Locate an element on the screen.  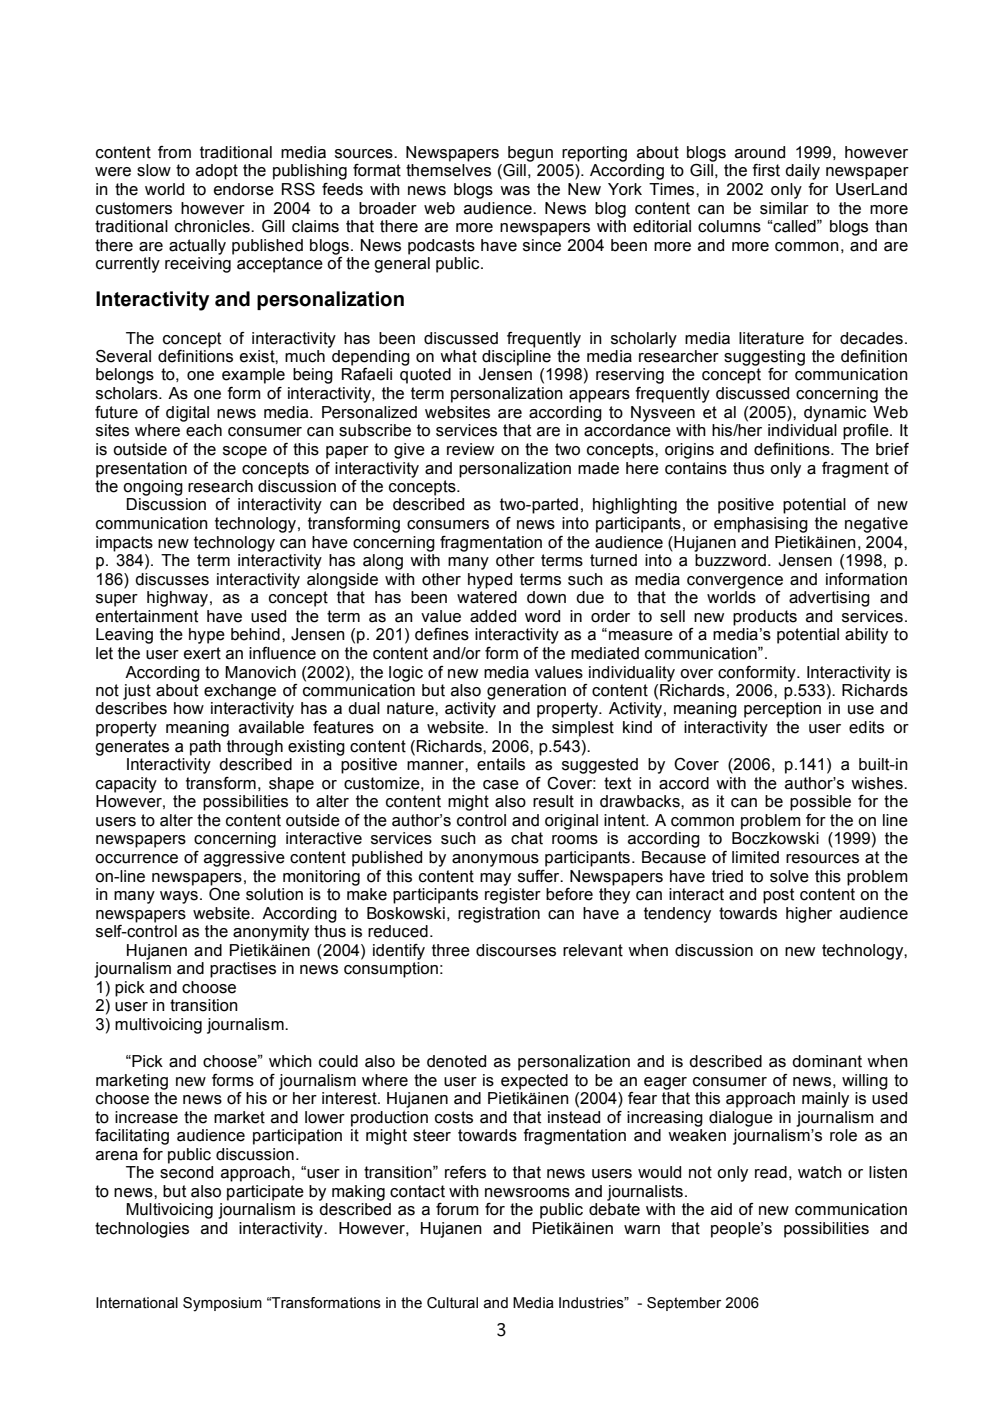
daily is located at coordinates (802, 172).
